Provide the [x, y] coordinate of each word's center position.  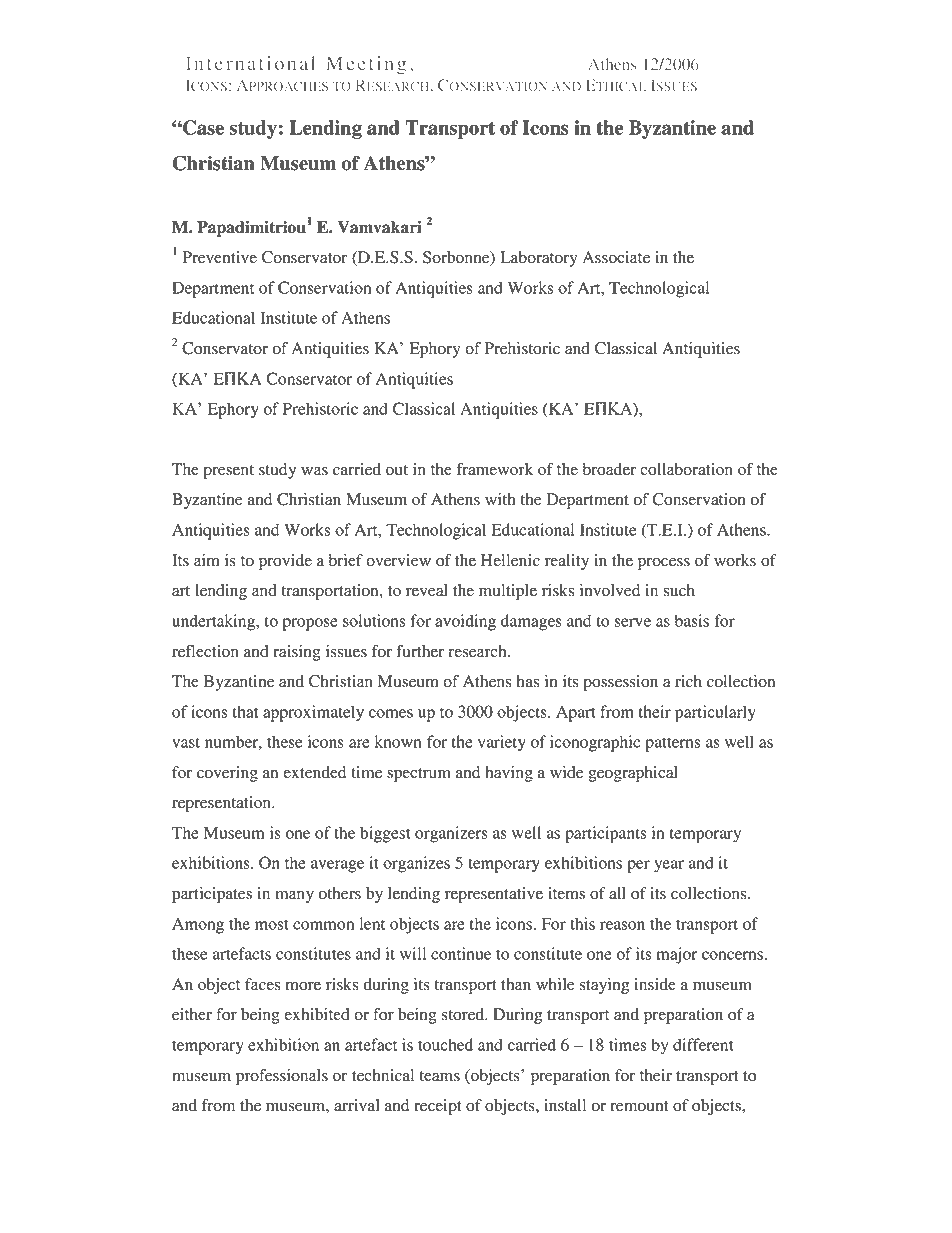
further [420, 651]
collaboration [686, 469]
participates [212, 895]
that [245, 711]
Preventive [219, 257]
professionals [282, 1077]
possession [620, 683]
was [314, 471]
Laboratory [538, 259]
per [638, 866]
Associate [616, 257]
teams [439, 1076]
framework [495, 469]
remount [639, 1106]
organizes [416, 864]
